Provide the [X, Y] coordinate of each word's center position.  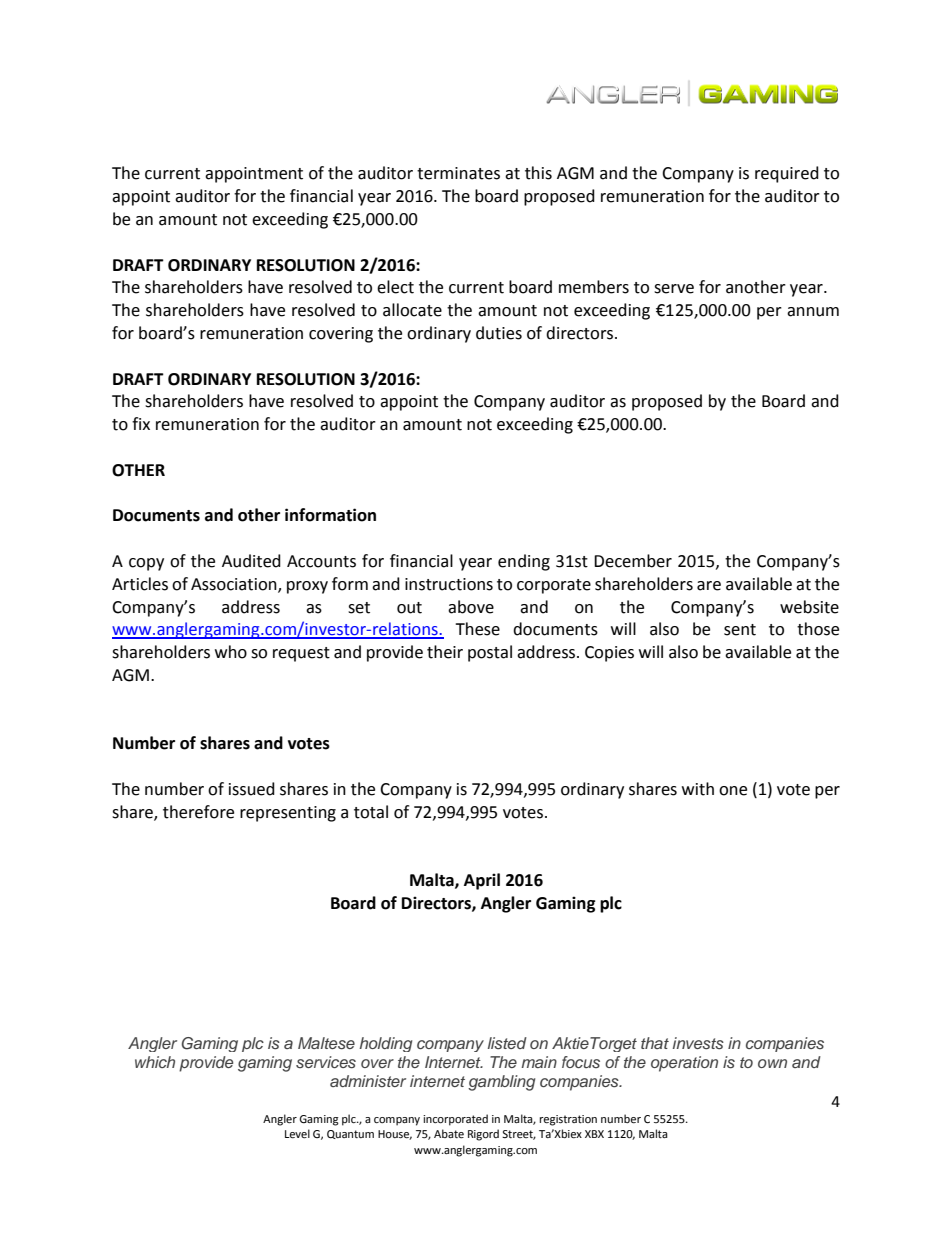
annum [813, 312]
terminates [458, 173]
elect [395, 287]
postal [490, 653]
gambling [501, 1083]
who [231, 652]
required [787, 174]
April [482, 881]
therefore [198, 812]
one [733, 791]
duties [499, 333]
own [772, 1063]
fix [141, 423]
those [818, 629]
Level [297, 1134]
